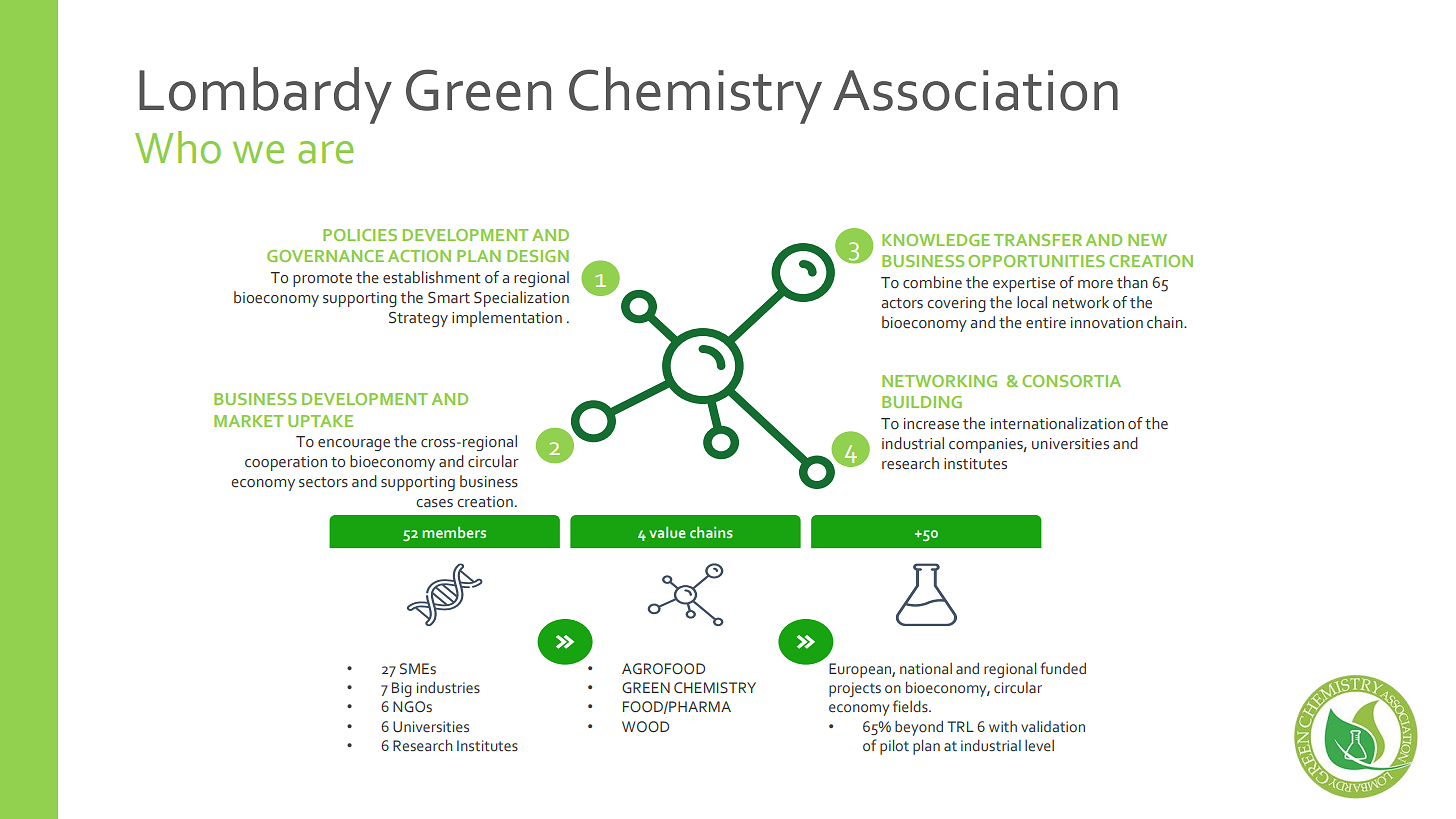 This page has height=819, width=1456. Describe the element at coordinates (922, 402) in the page. I see `BUILDING` at that location.
